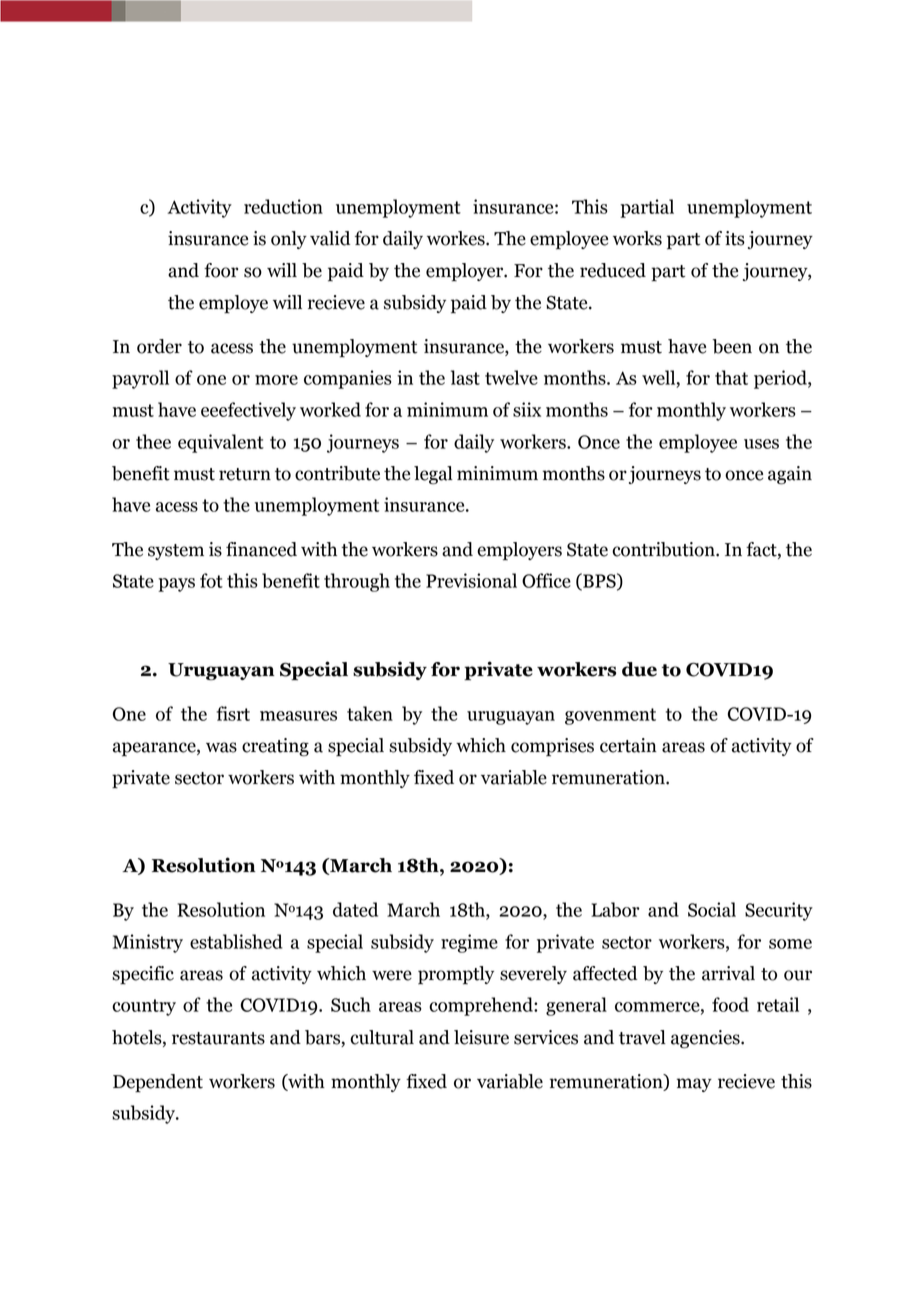 The image size is (924, 1308). Describe the element at coordinates (735, 238) in the image. I see `its` at that location.
